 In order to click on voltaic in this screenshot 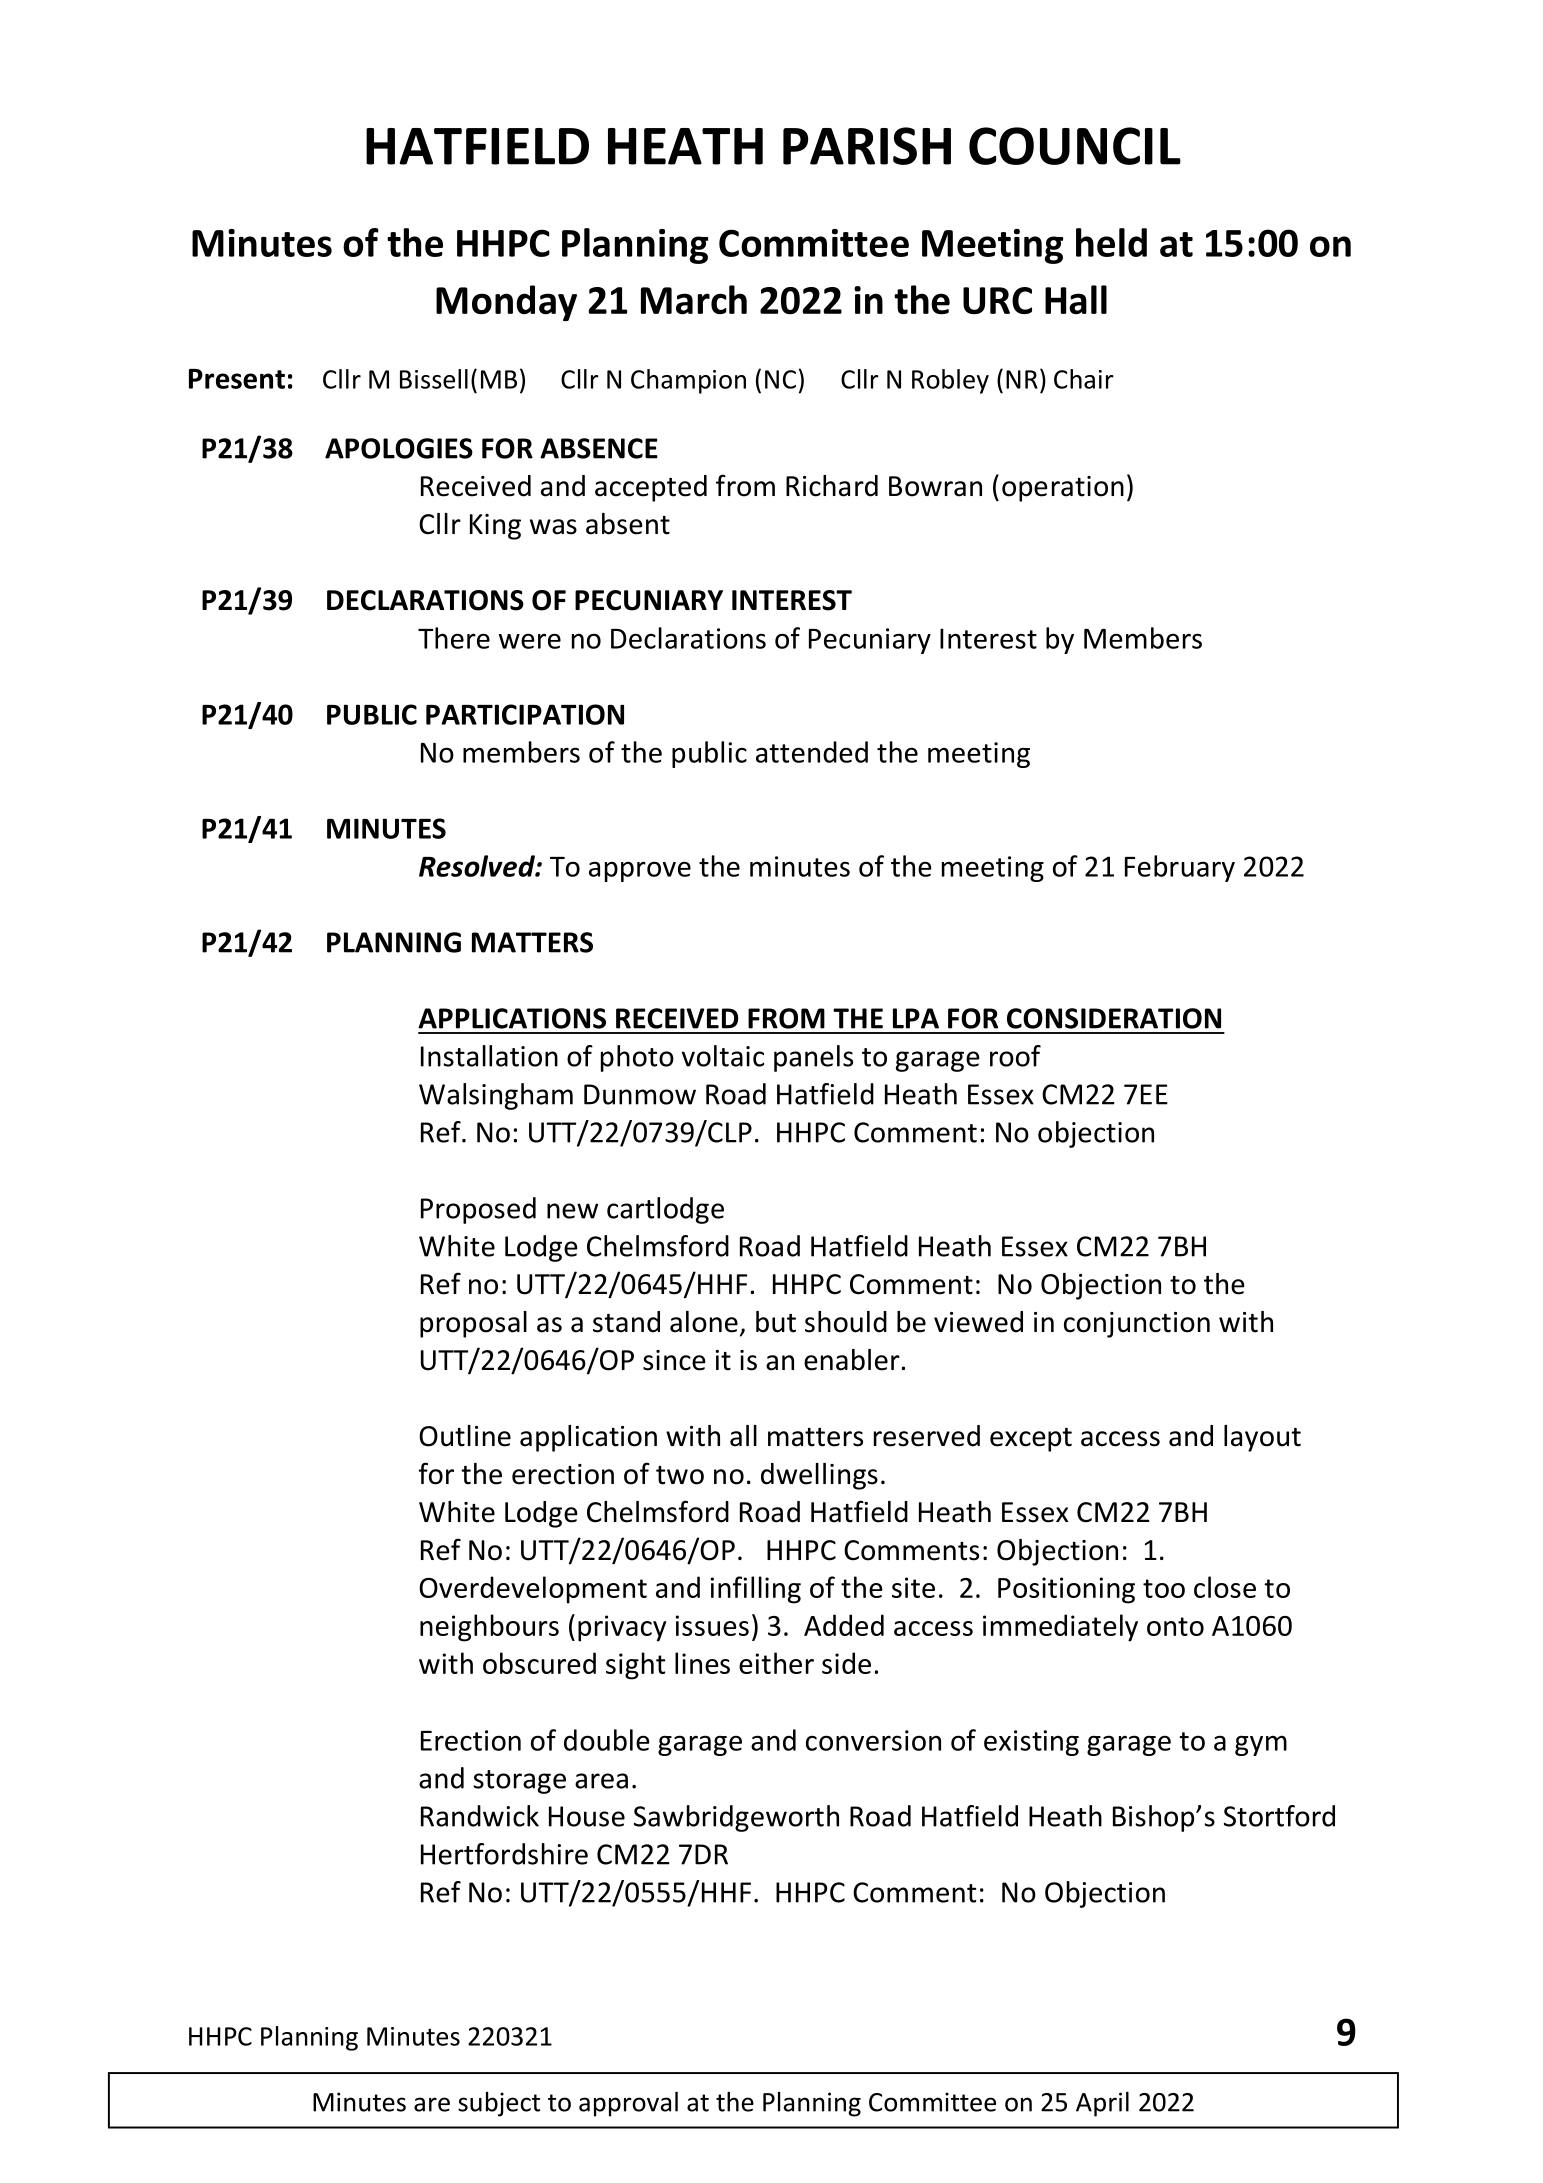, I will do `click(723, 1056)`.
